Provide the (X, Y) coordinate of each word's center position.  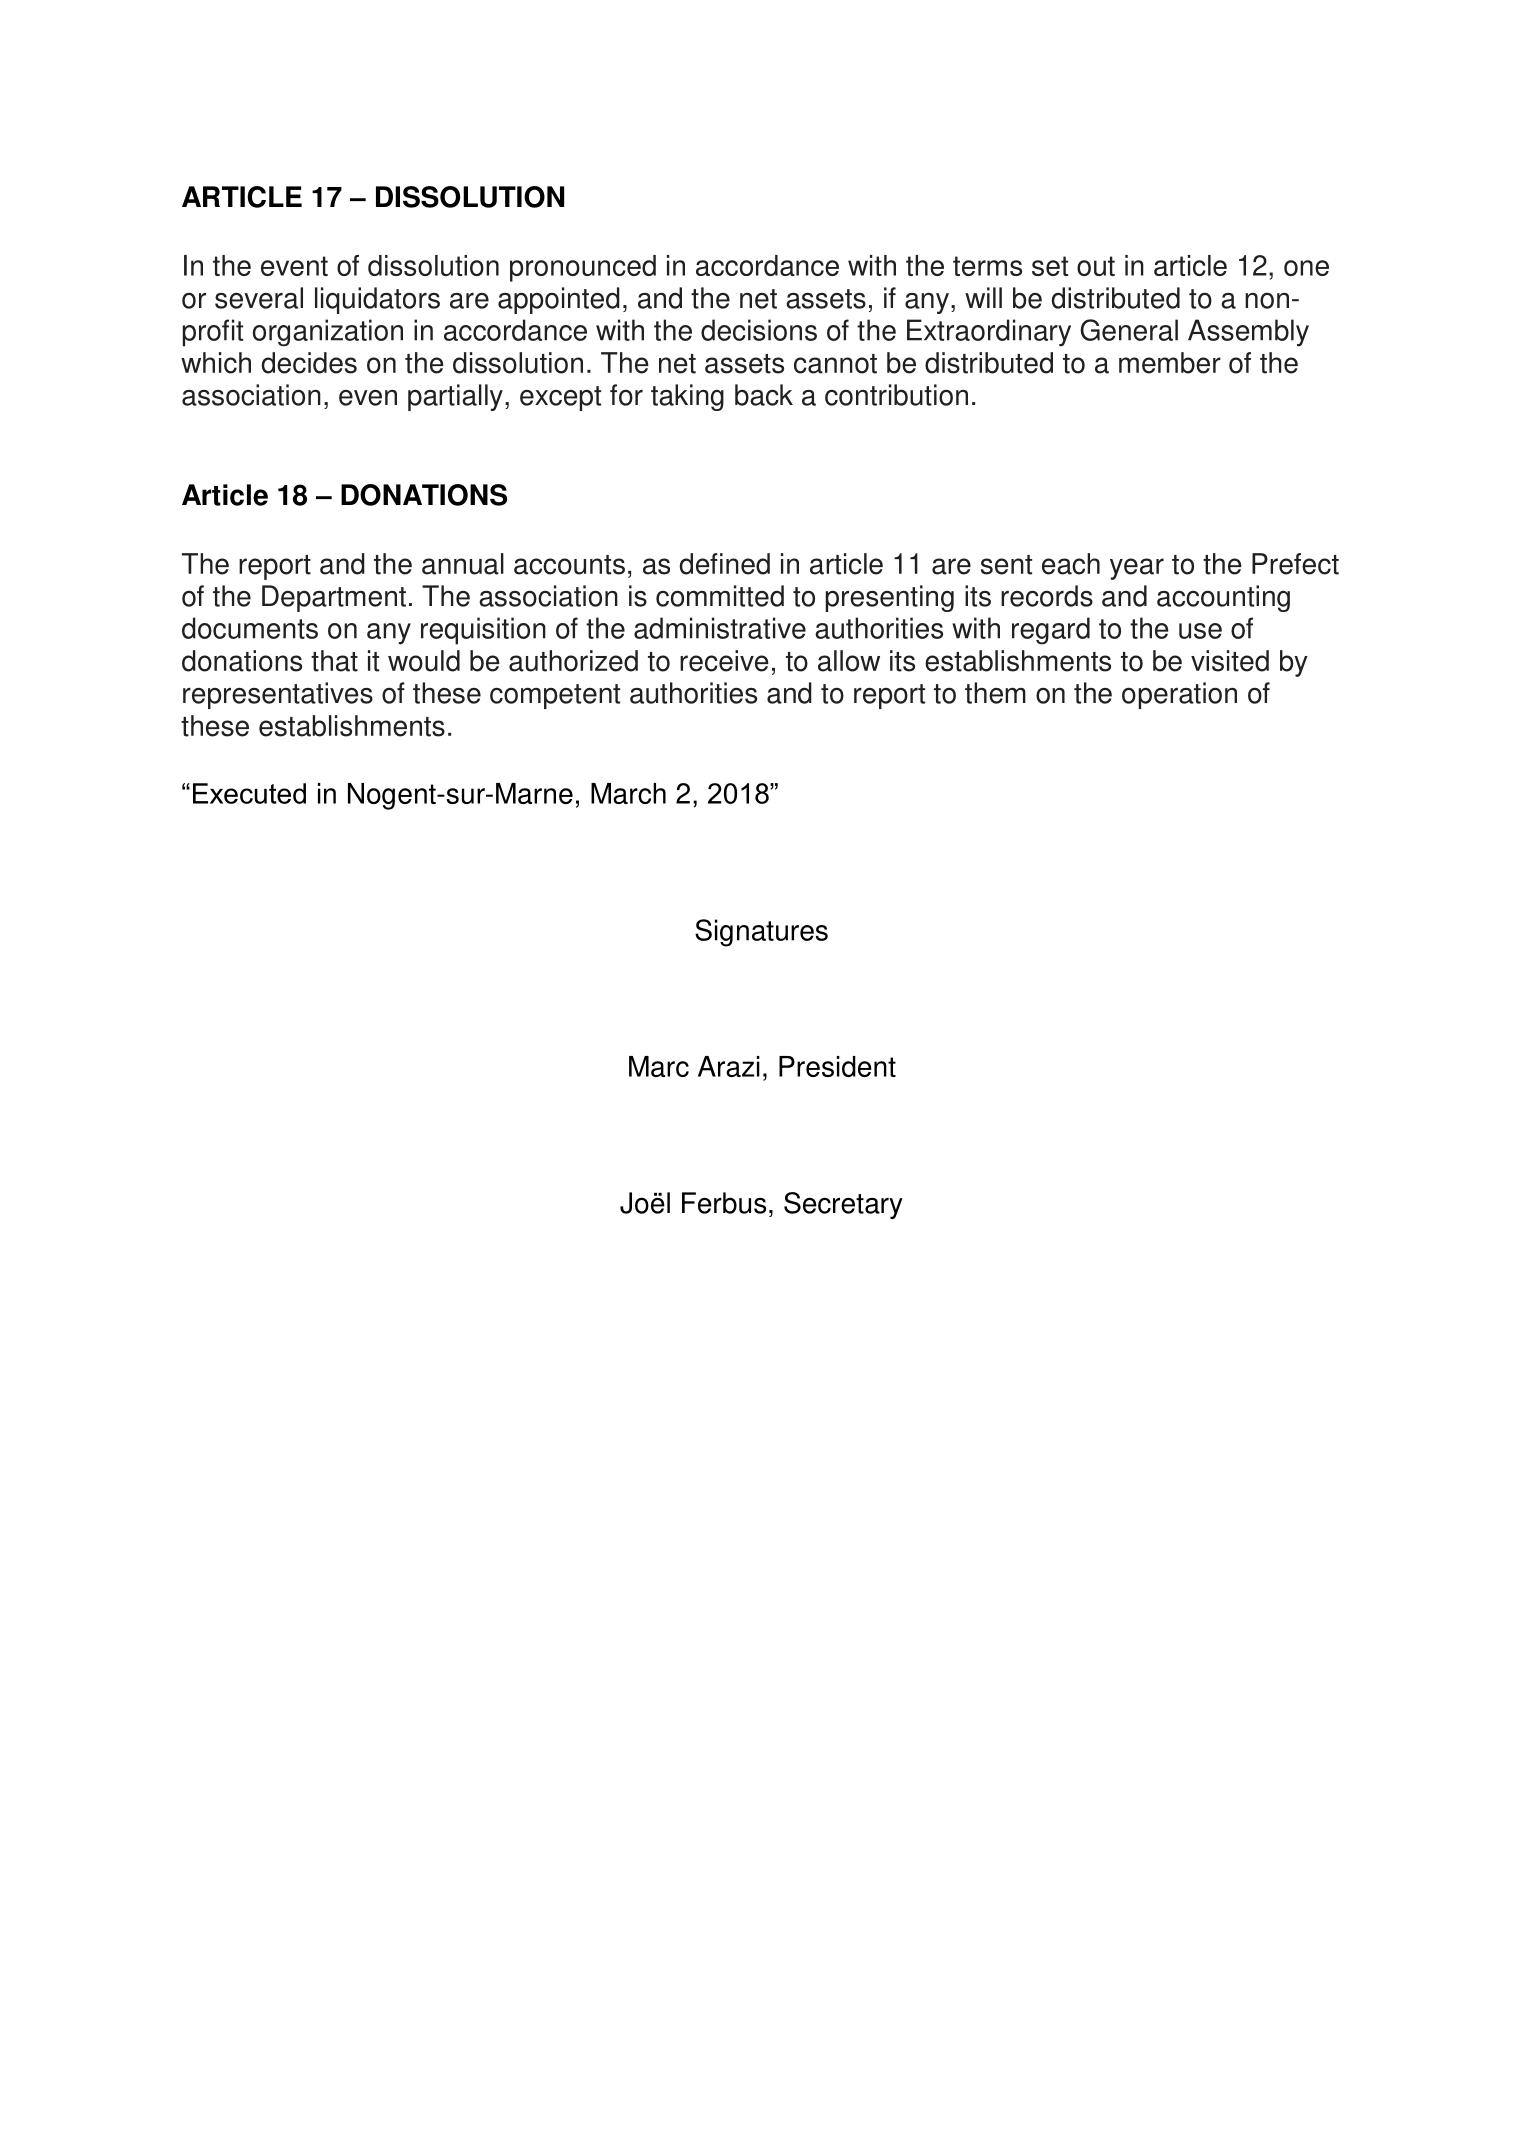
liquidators (377, 300)
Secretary (843, 1205)
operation (1179, 695)
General (1129, 330)
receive (724, 661)
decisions (759, 330)
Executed (249, 793)
